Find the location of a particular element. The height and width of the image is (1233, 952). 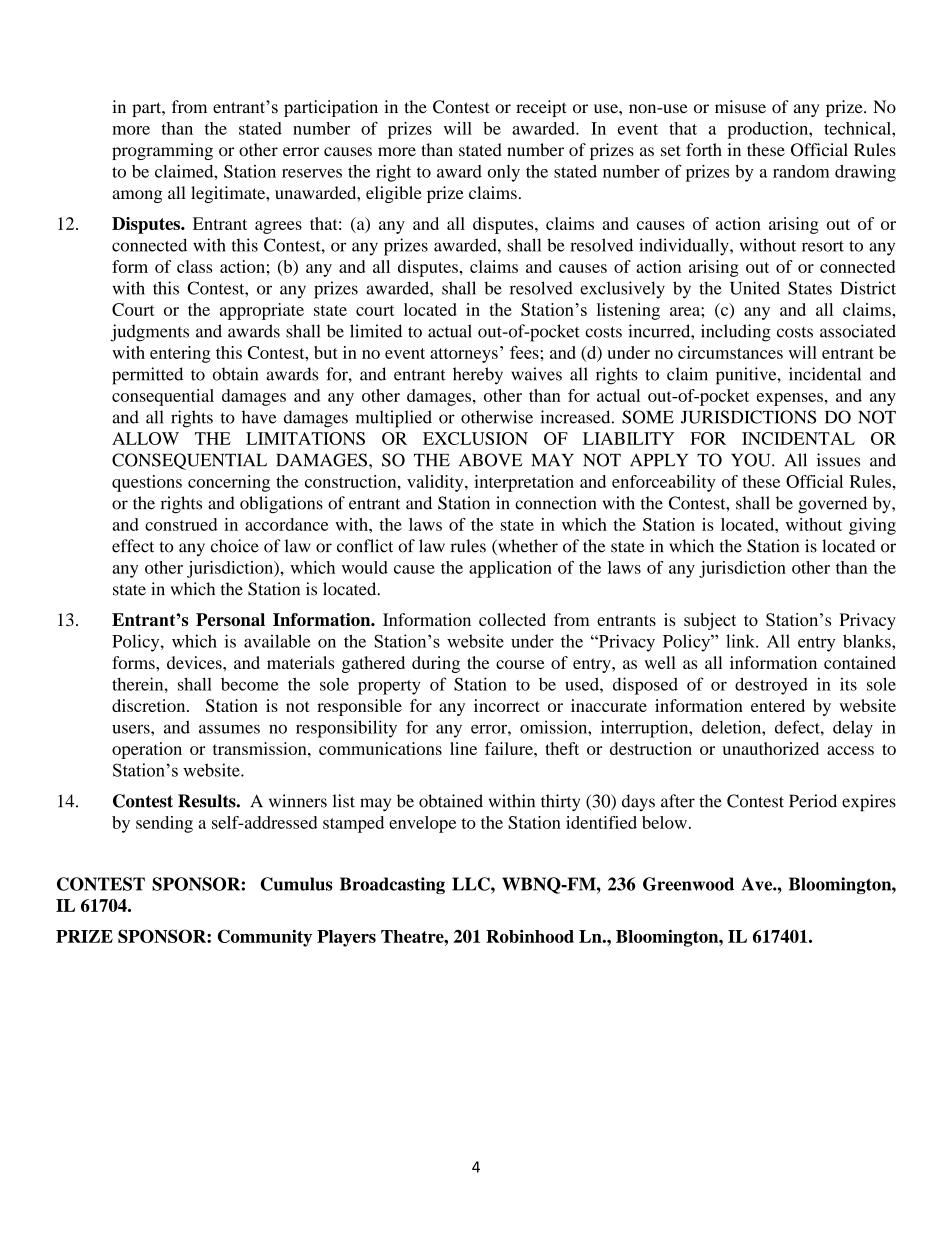

Robinhood is located at coordinates (530, 936).
